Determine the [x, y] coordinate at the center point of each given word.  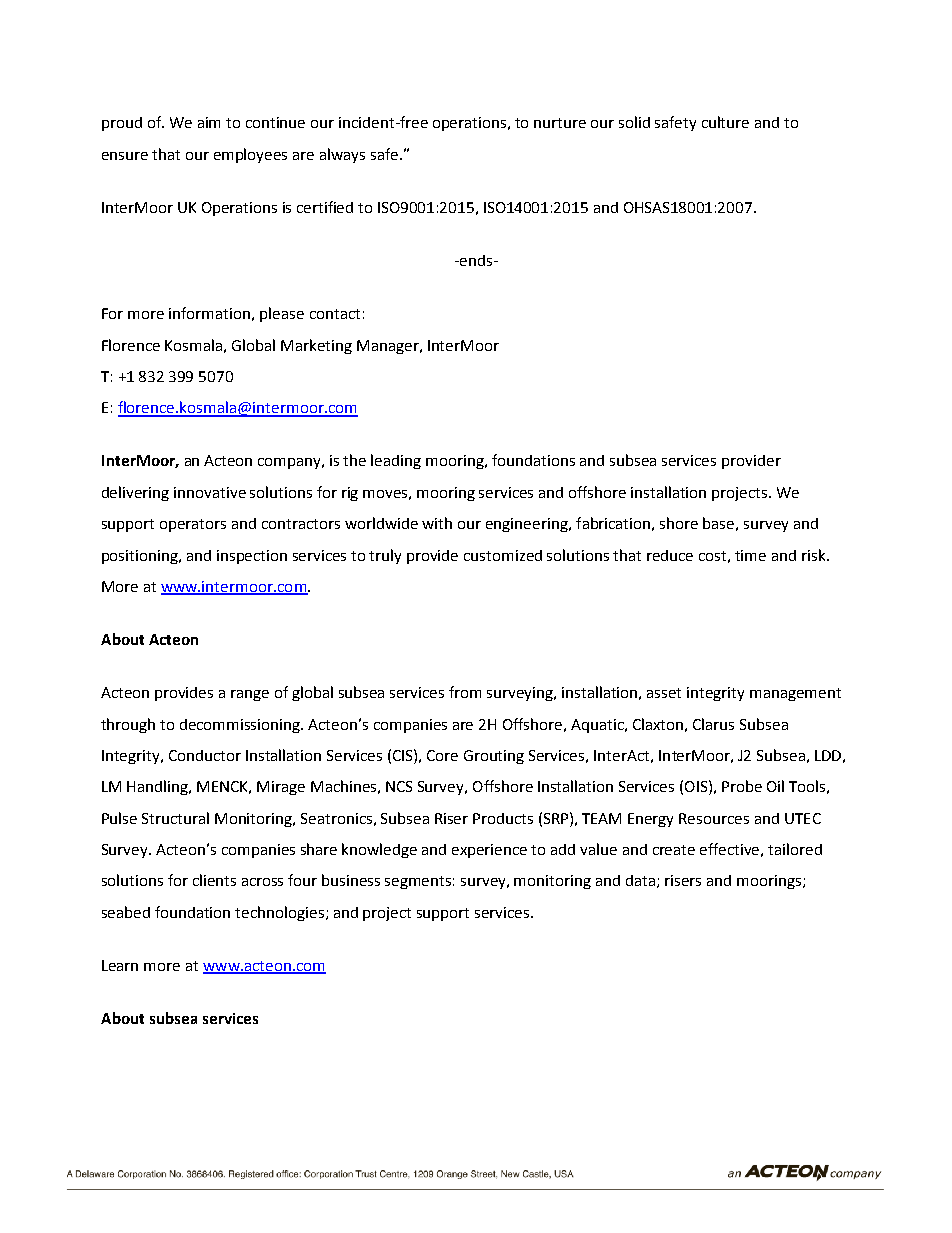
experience [489, 851]
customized [503, 555]
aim [209, 122]
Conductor [205, 755]
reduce [670, 555]
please [282, 314]
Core [442, 755]
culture [725, 122]
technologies [281, 913]
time [750, 555]
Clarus [713, 724]
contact [335, 314]
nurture [560, 123]
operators [193, 525]
